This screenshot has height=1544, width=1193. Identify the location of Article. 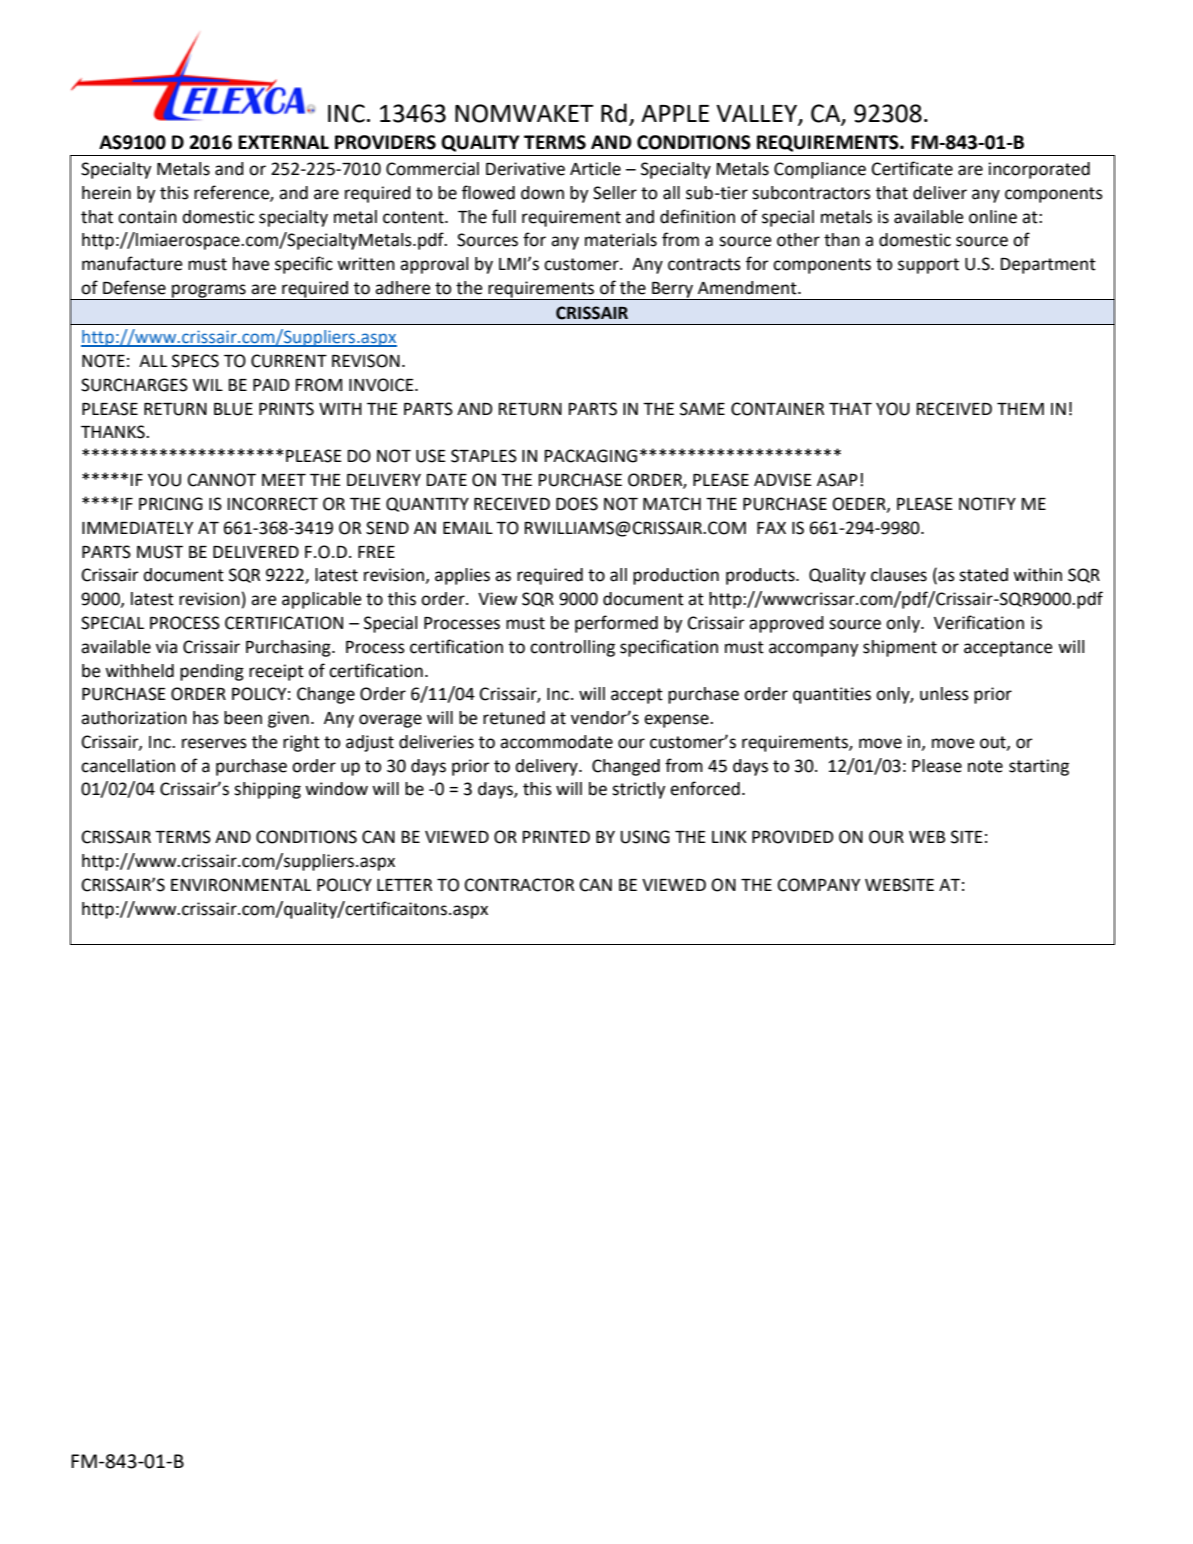
(595, 169).
